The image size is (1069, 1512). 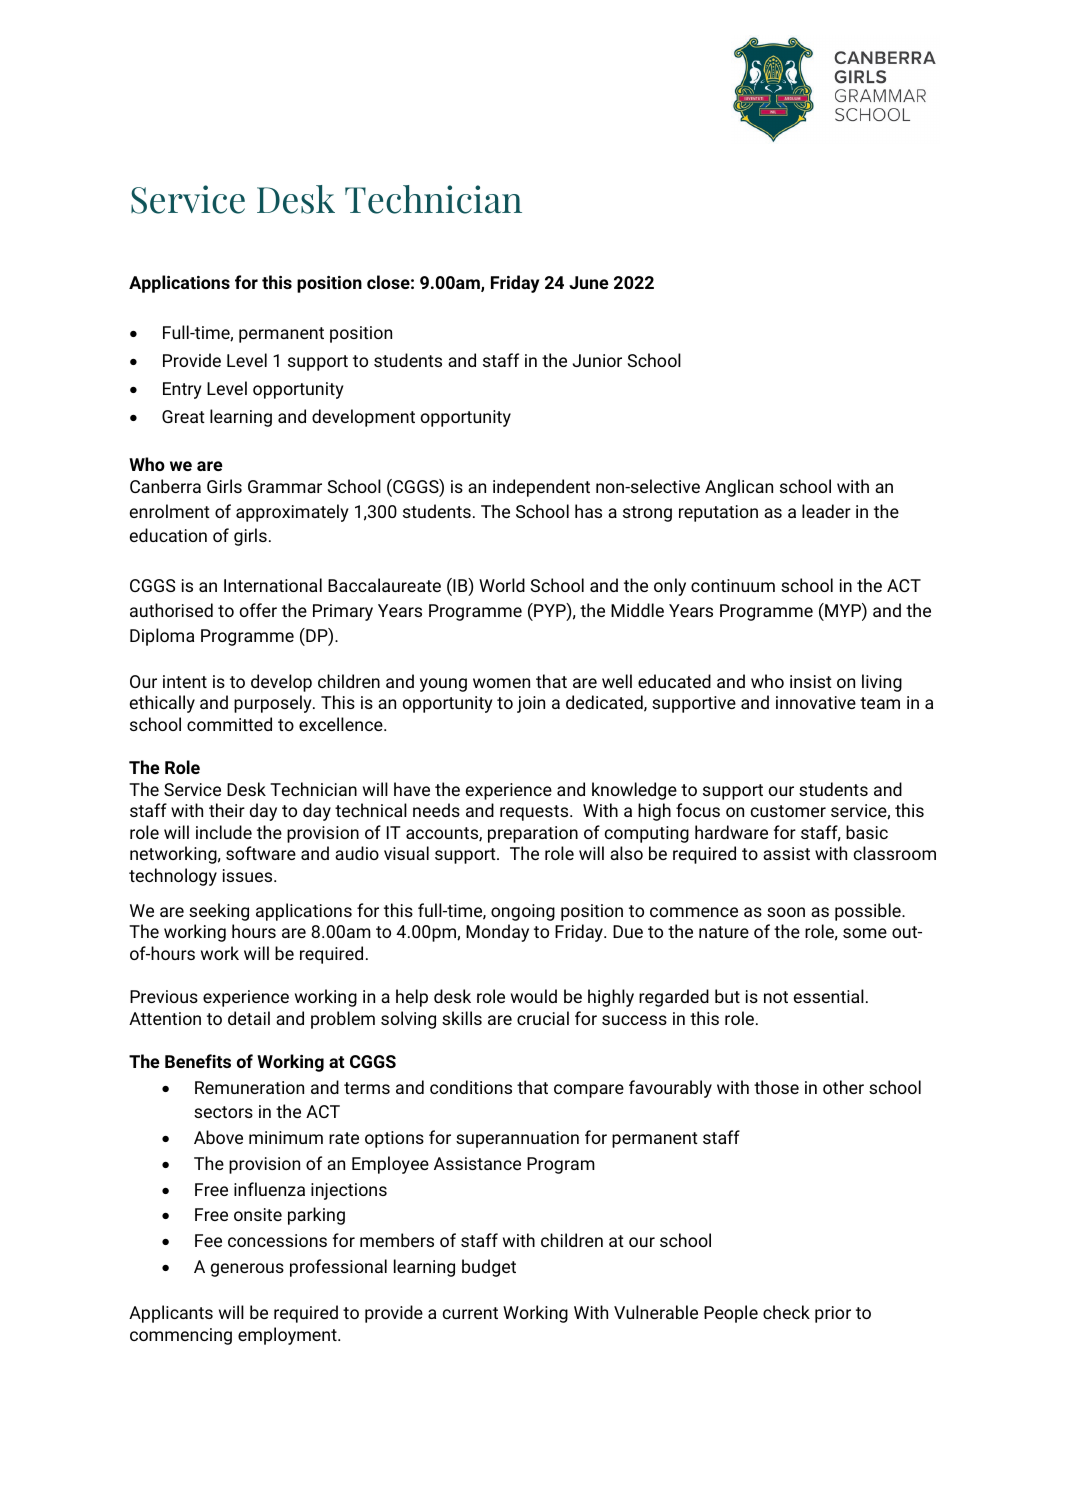 What do you see at coordinates (589, 282) in the image?
I see `June` at bounding box center [589, 282].
